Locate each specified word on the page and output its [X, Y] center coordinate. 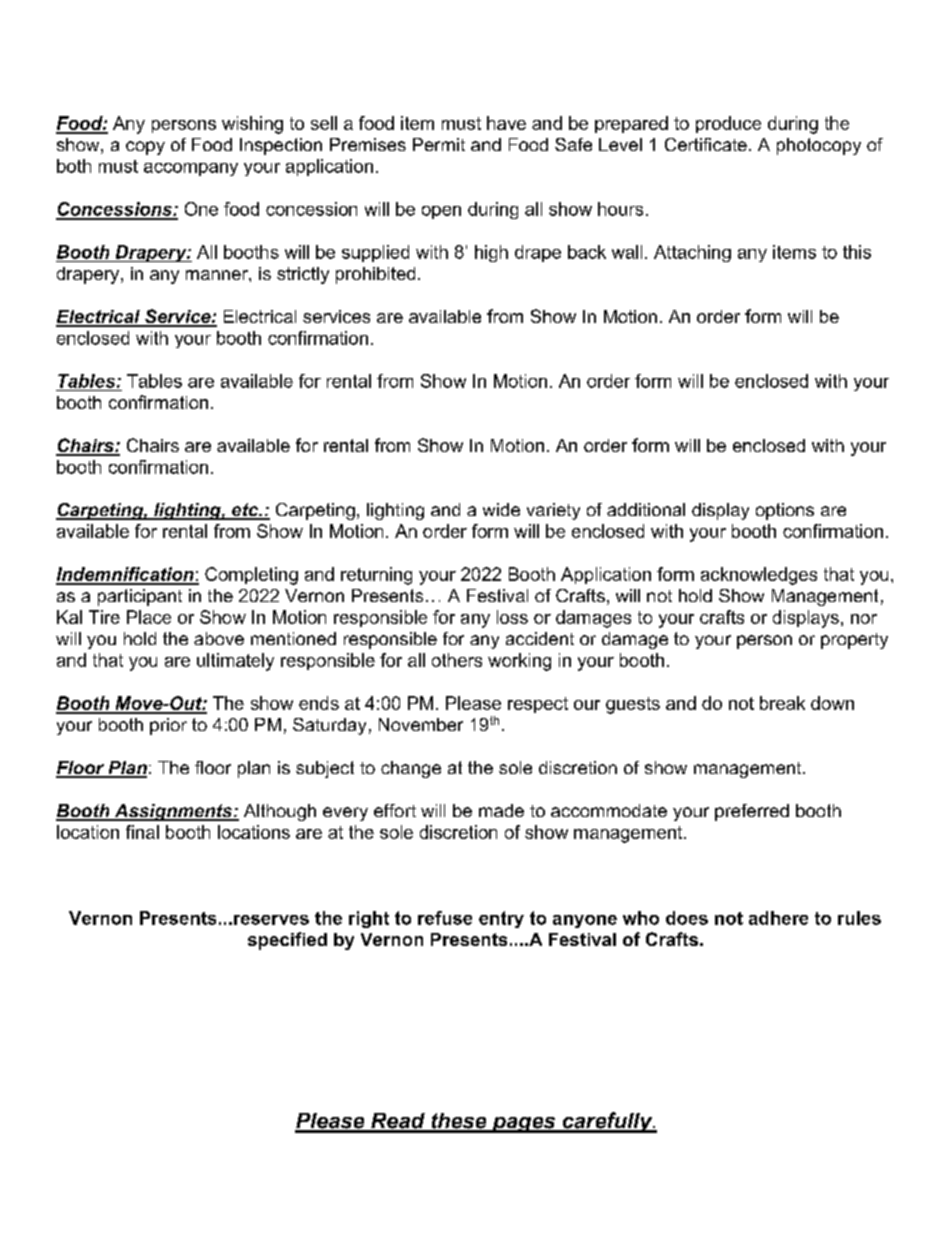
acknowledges [759, 576]
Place [149, 617]
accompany [191, 169]
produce [728, 124]
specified [287, 941]
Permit [439, 144]
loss [512, 617]
